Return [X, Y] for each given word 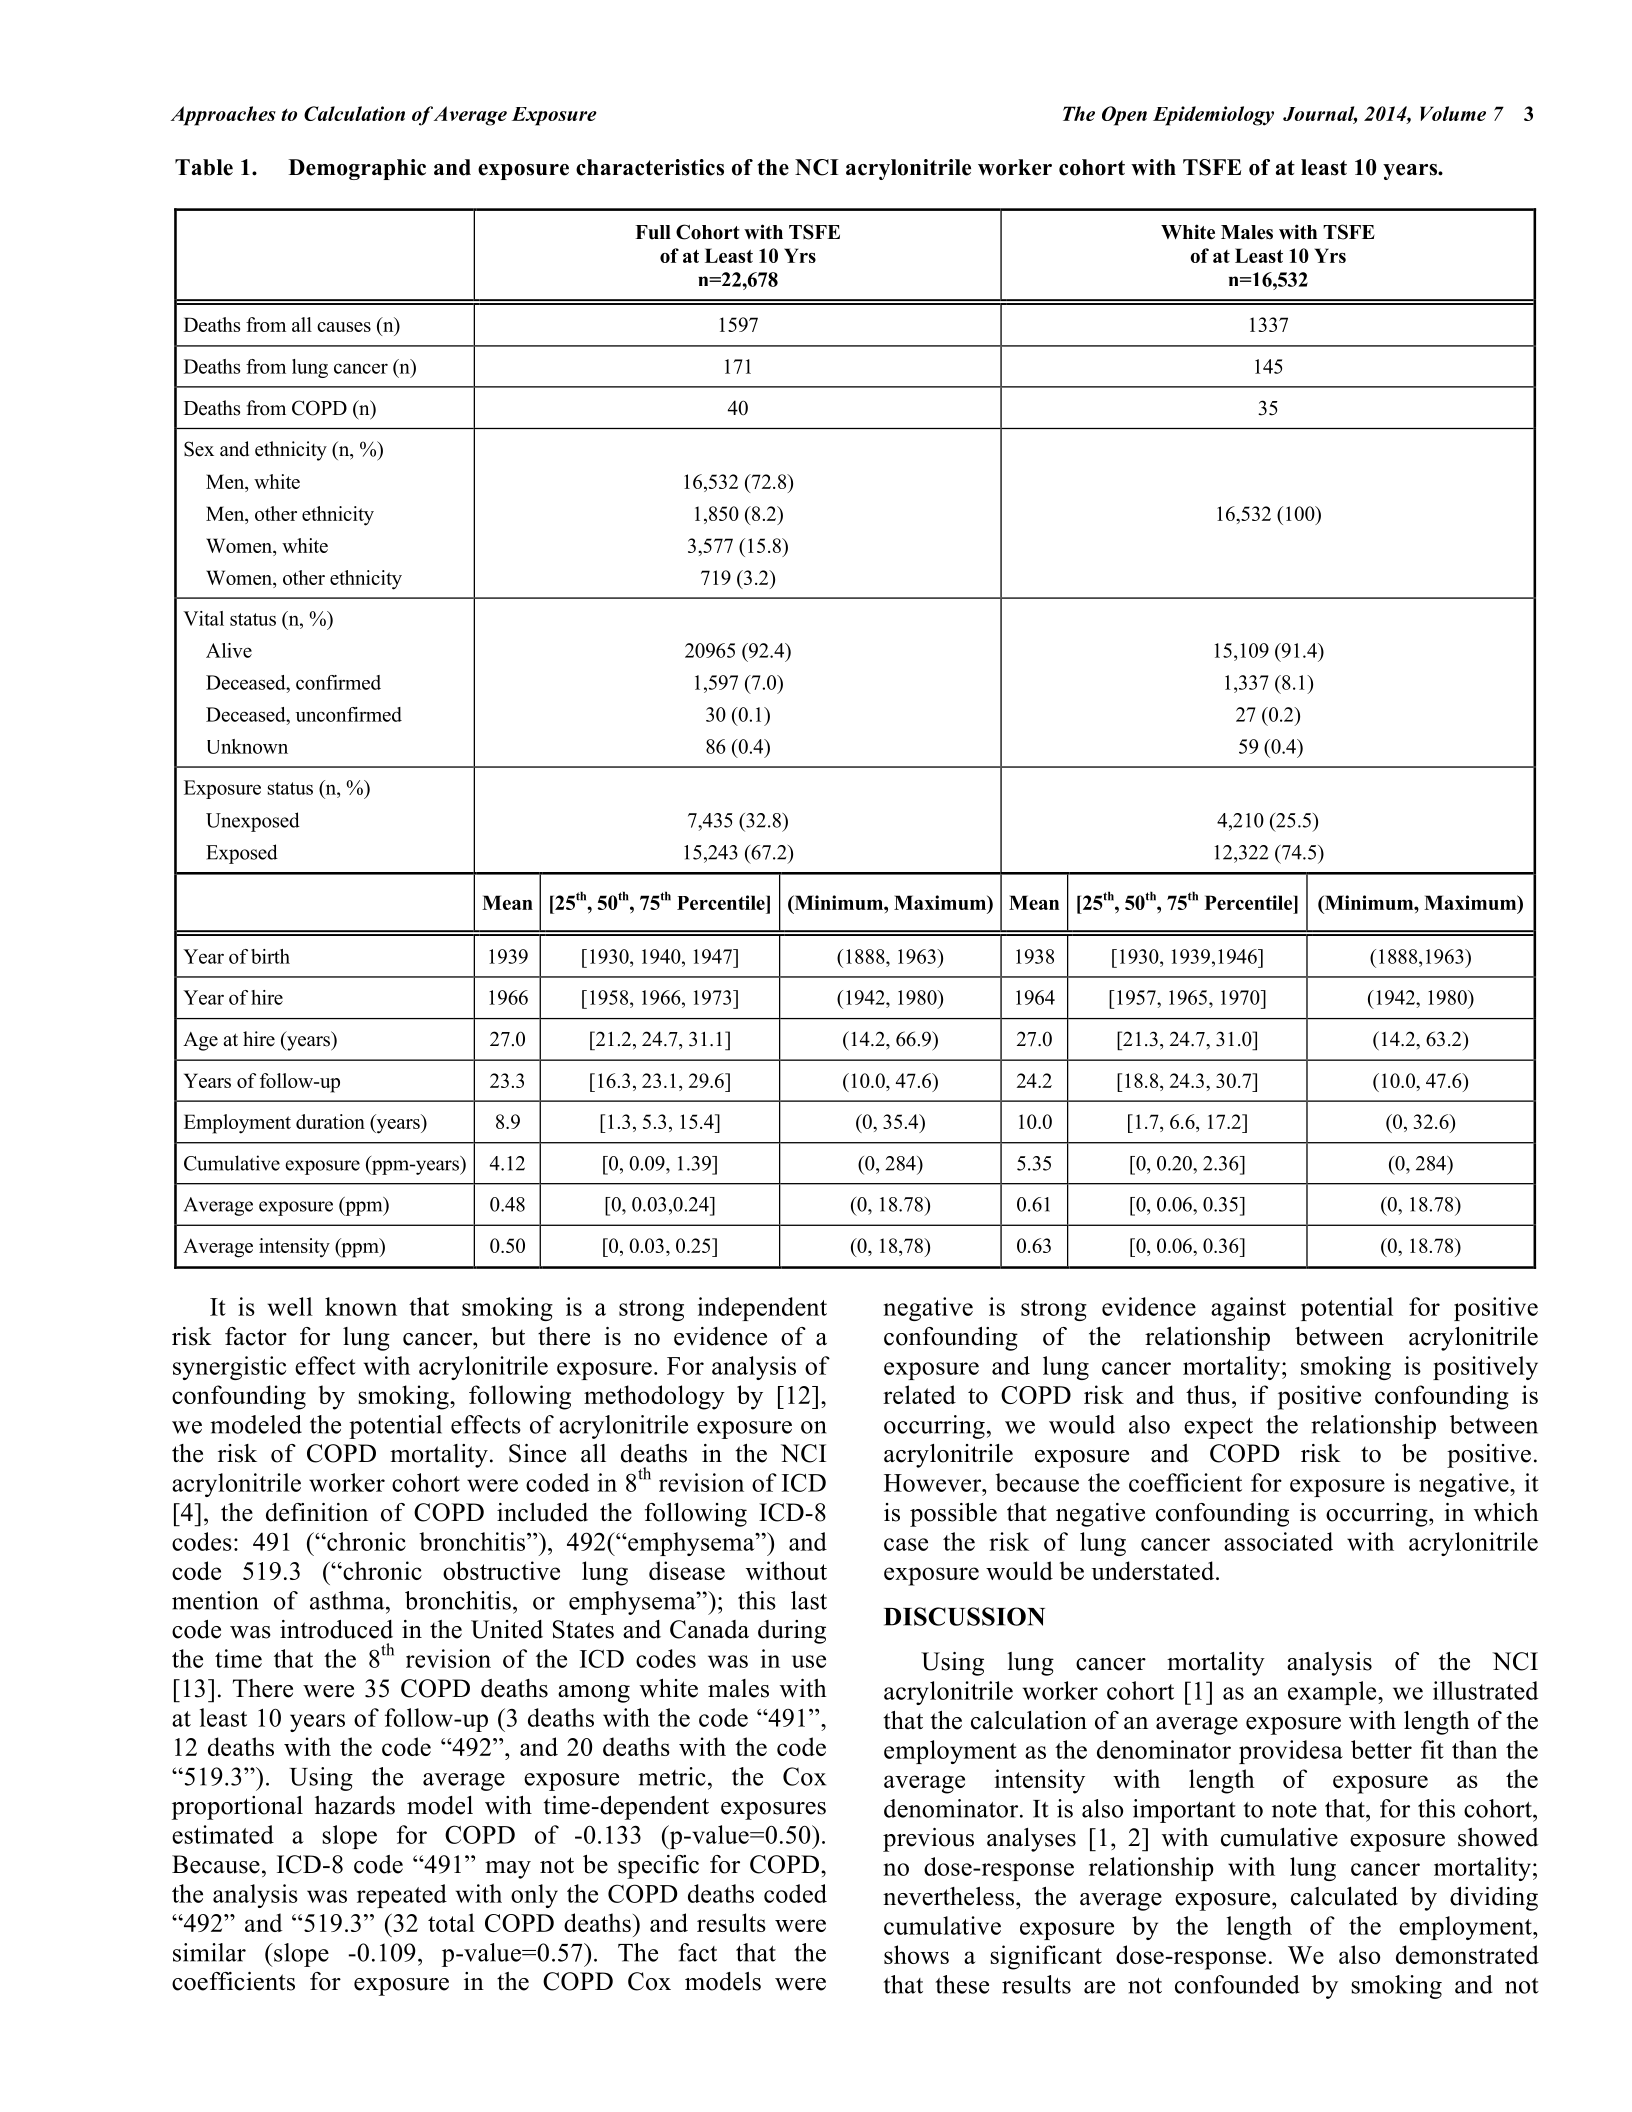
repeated [402, 1896]
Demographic [357, 169]
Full [653, 232]
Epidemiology [1213, 116]
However [934, 1483]
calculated [1344, 1896]
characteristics [650, 167]
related [919, 1394]
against [1248, 1309]
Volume [1453, 113]
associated [1278, 1541]
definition [317, 1512]
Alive [229, 650]
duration [330, 1121]
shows [916, 1954]
